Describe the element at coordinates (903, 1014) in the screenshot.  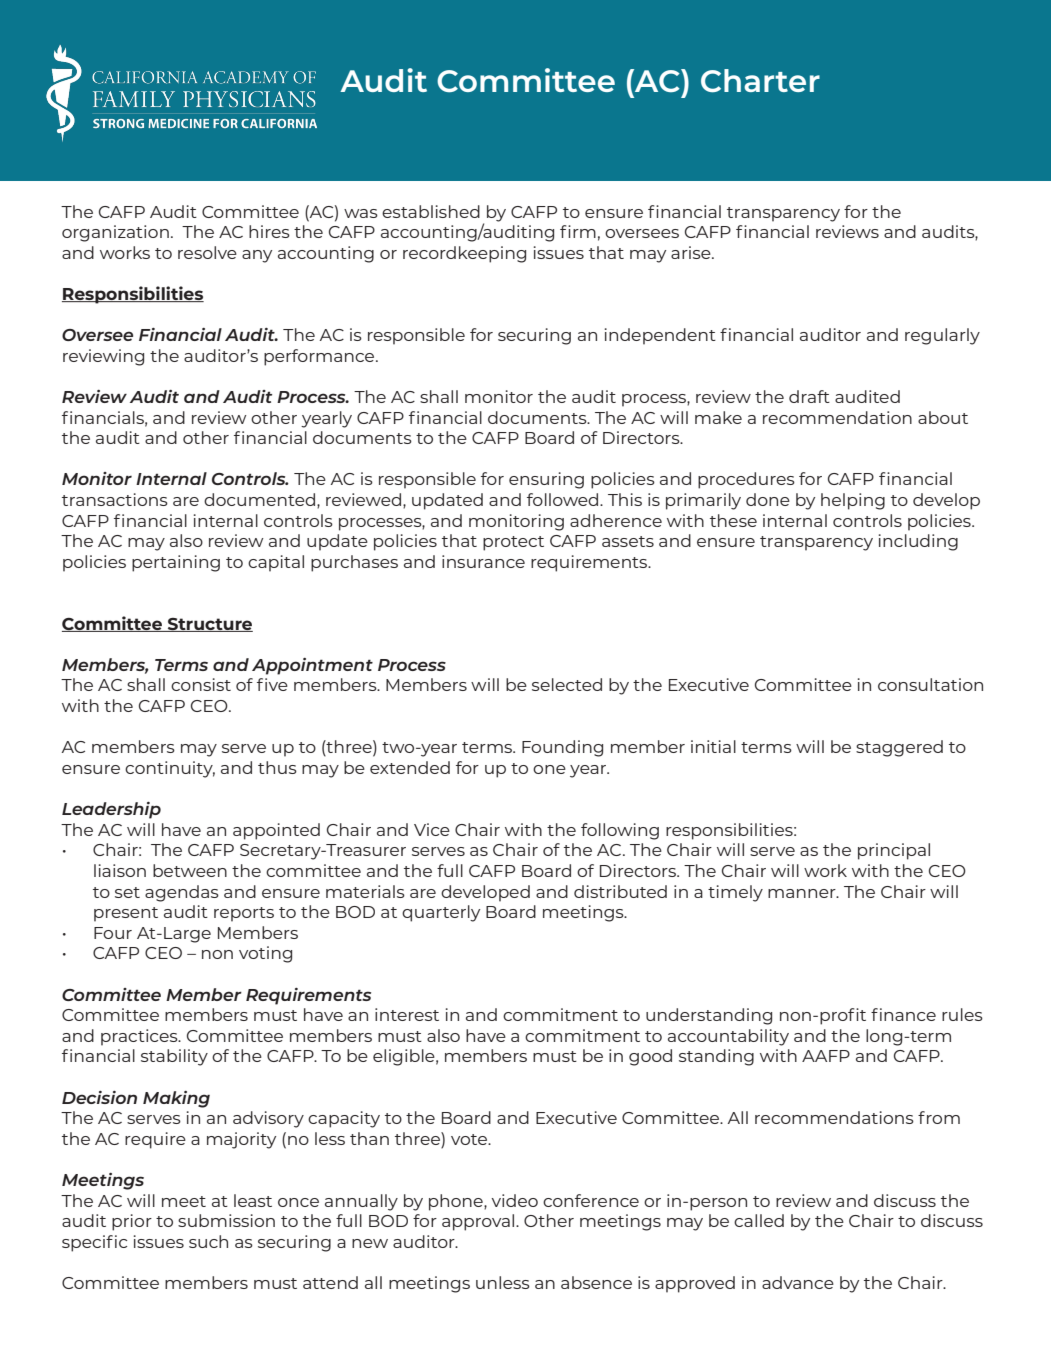
I see `finance` at that location.
